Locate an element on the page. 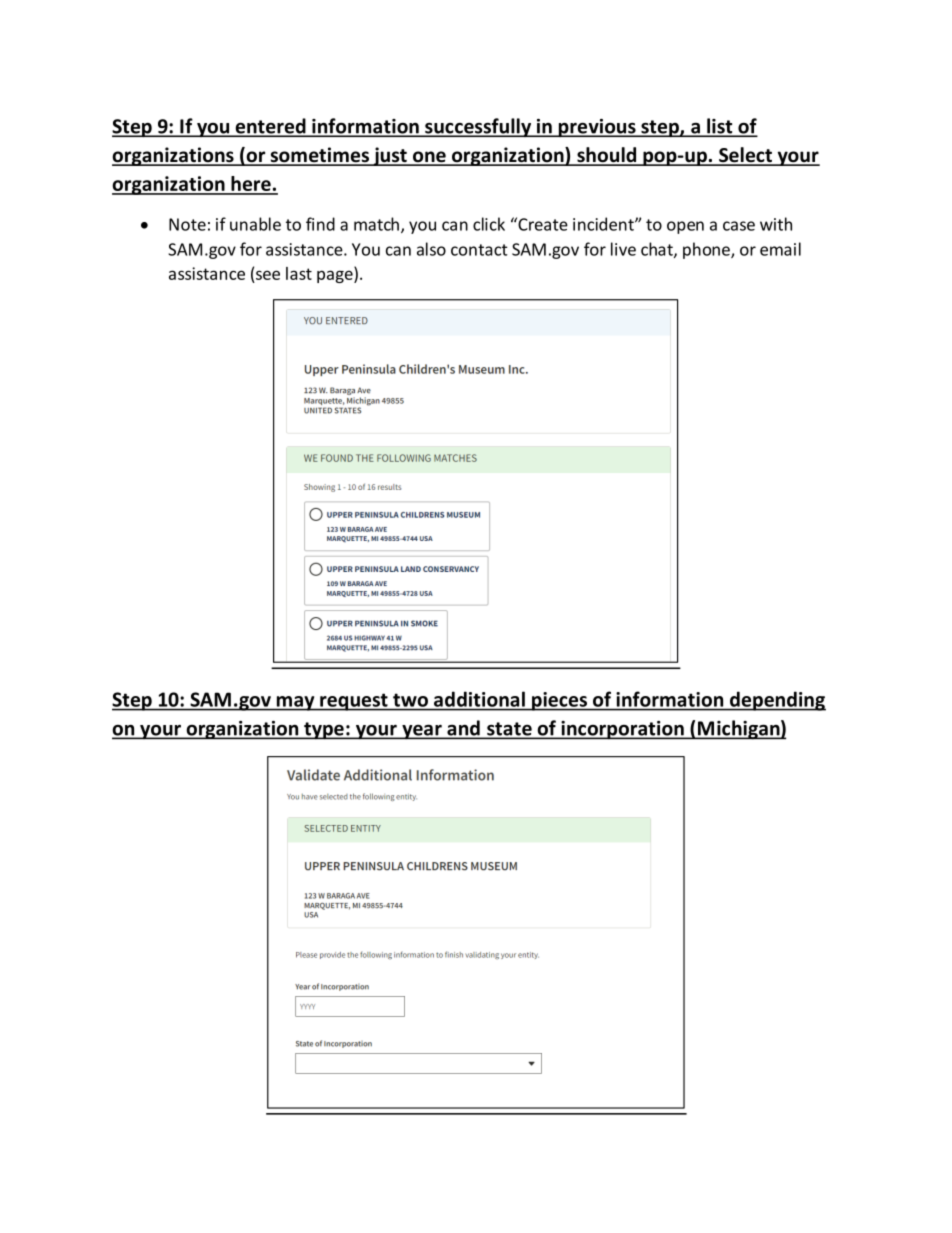 Image resolution: width=952 pixels, height=1233 pixels. phone is located at coordinates (707, 250).
